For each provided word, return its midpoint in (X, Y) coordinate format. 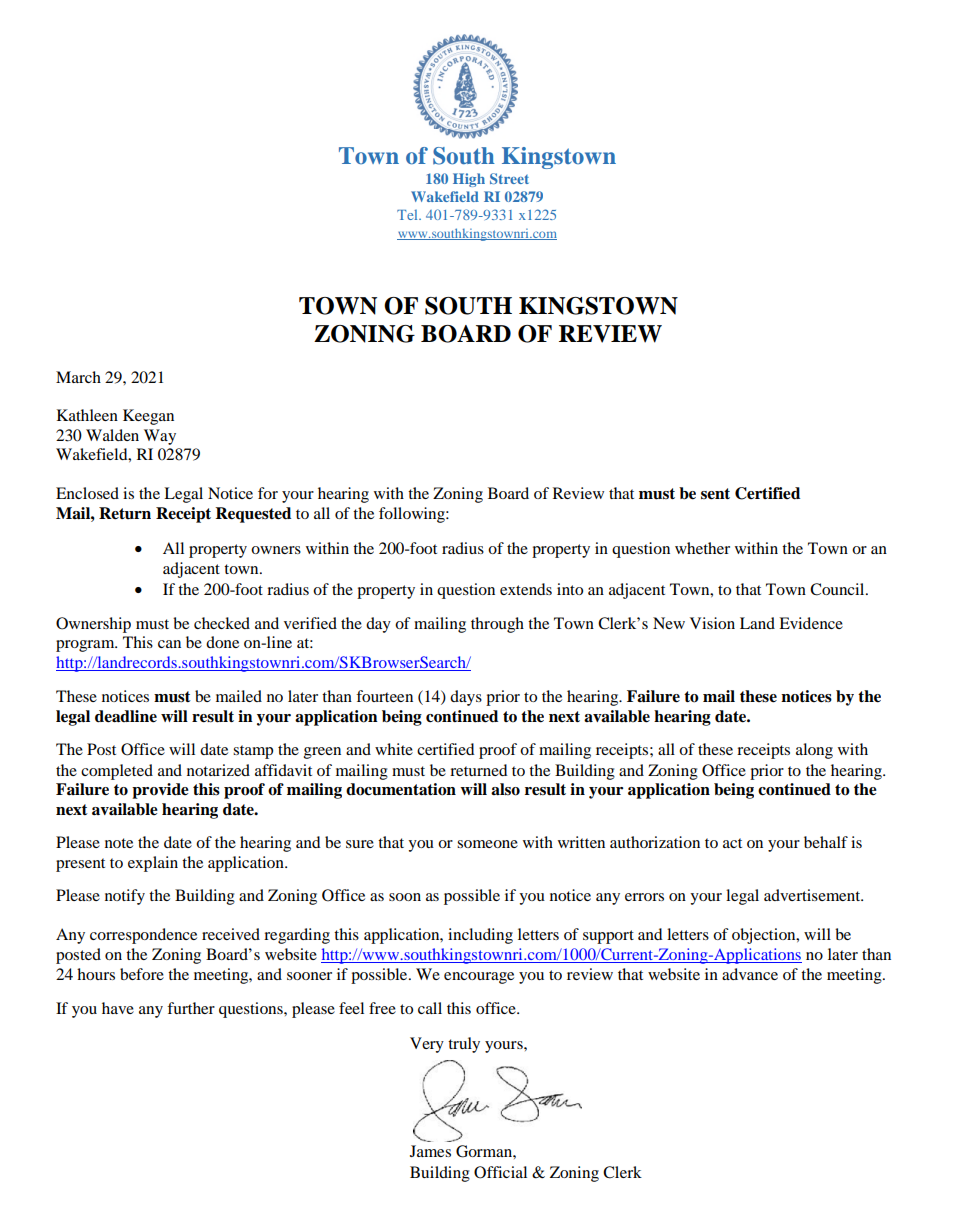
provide (160, 791)
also (505, 789)
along (814, 751)
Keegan (148, 417)
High (469, 180)
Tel (408, 215)
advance (750, 974)
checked (222, 623)
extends (526, 589)
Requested (253, 515)
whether (702, 548)
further (191, 1008)
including (480, 936)
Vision (712, 623)
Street (509, 178)
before (142, 974)
